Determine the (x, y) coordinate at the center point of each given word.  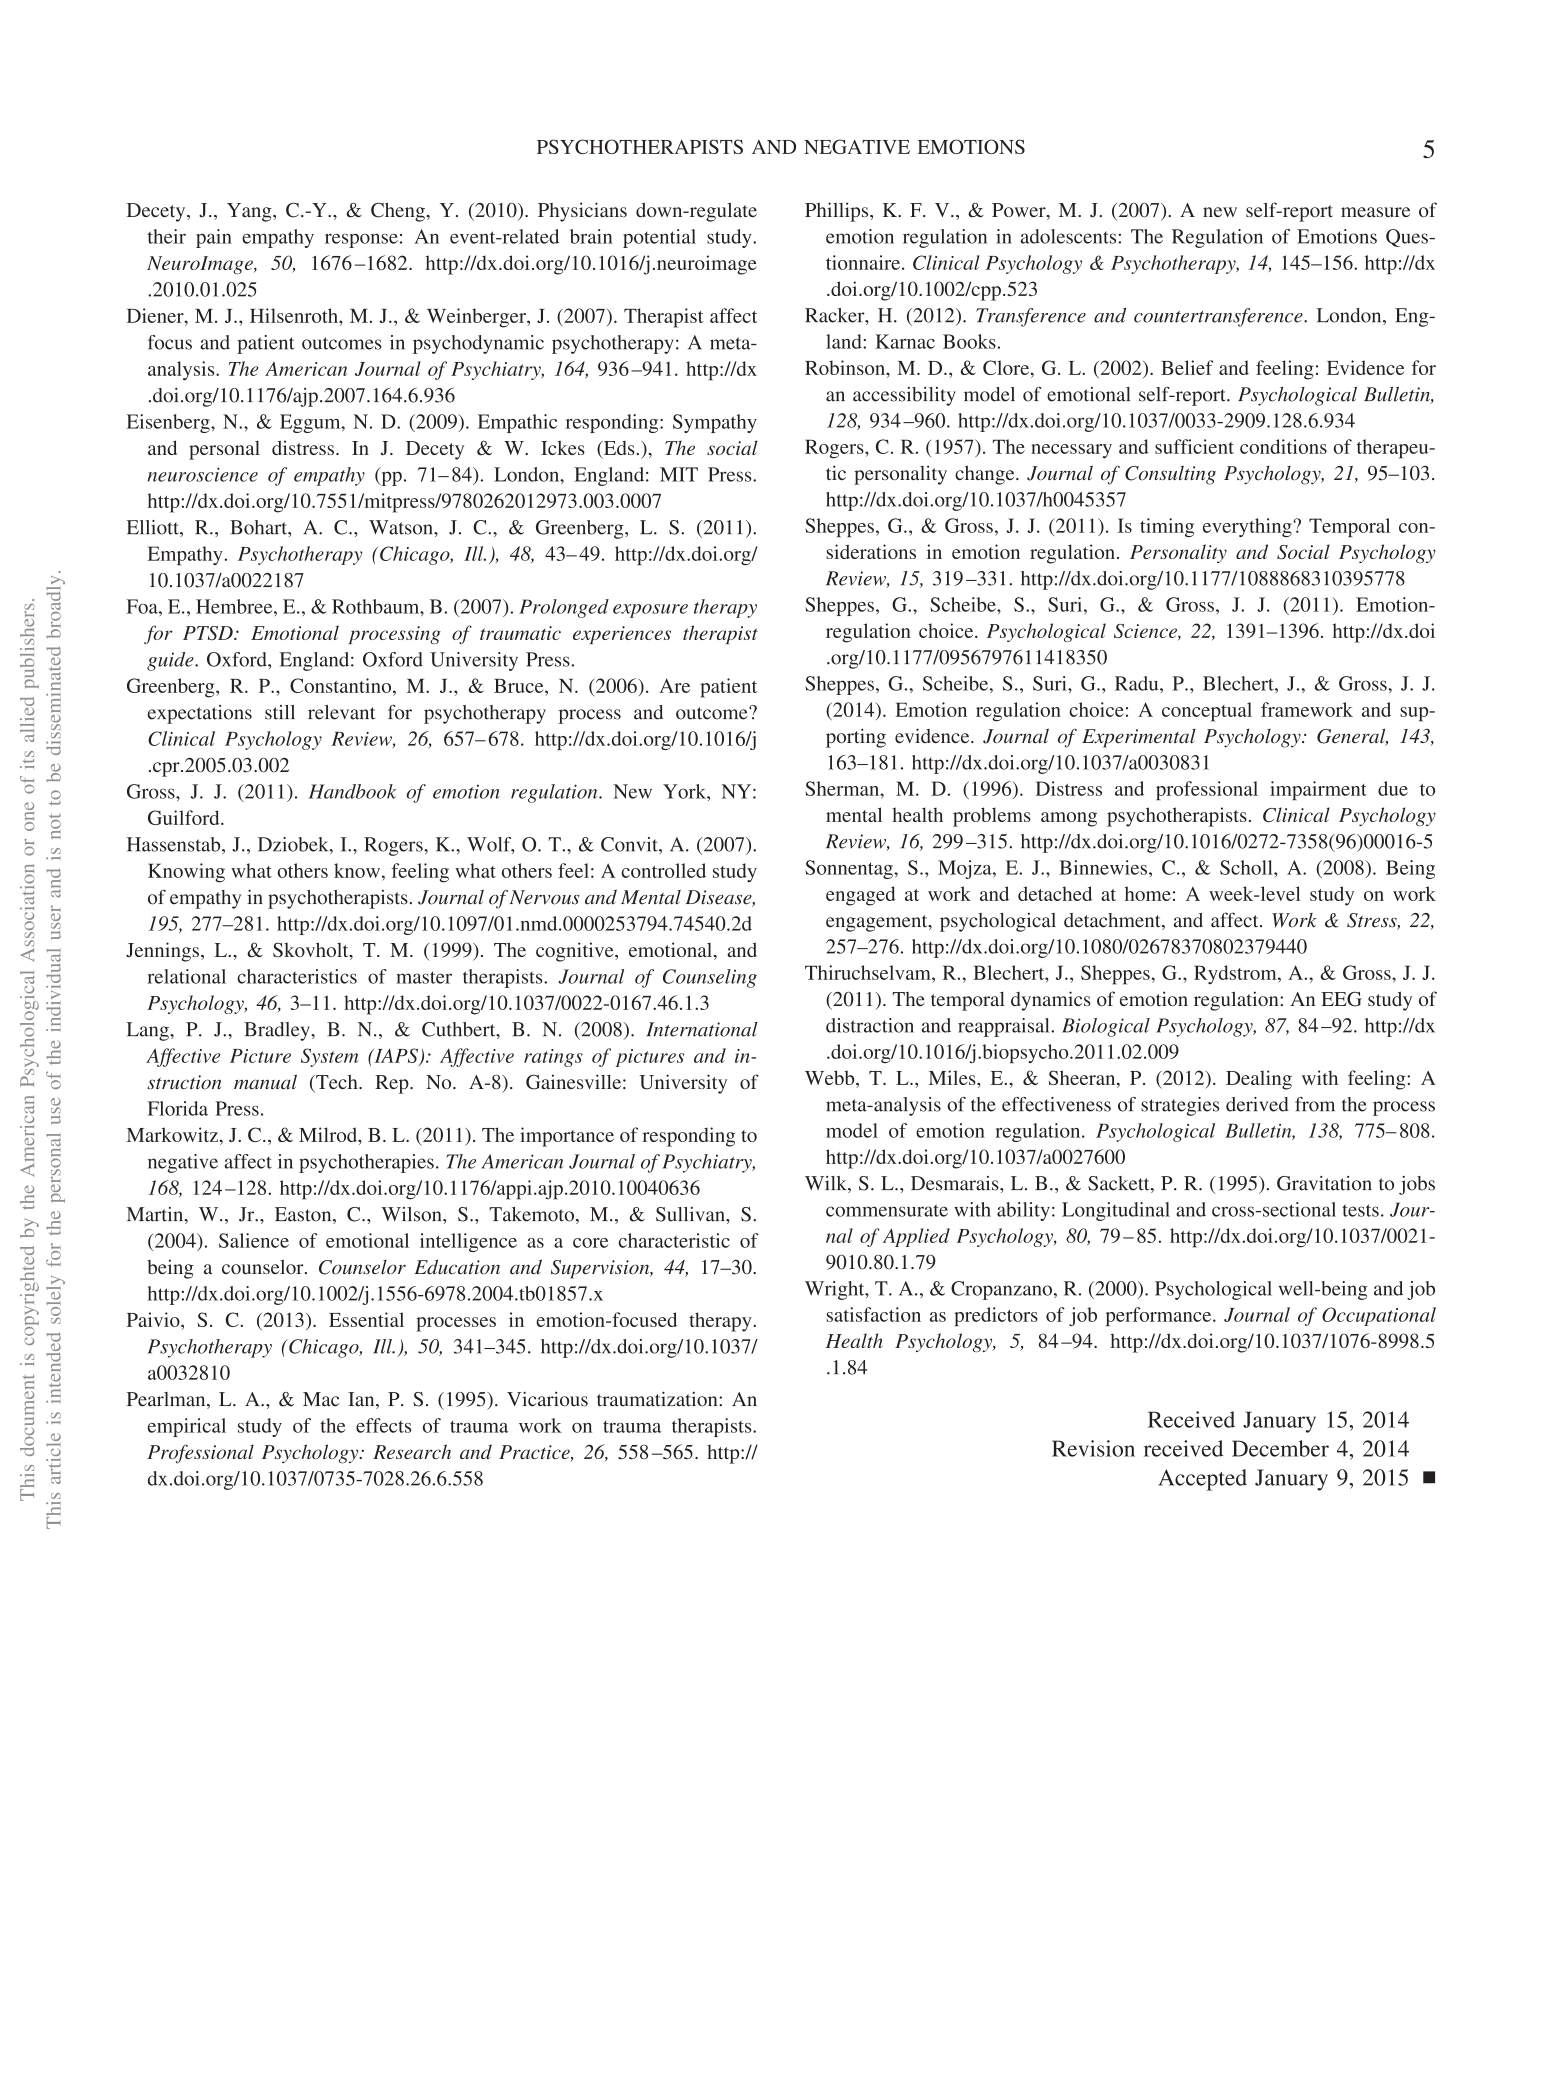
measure (1375, 212)
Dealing (1259, 1080)
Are (674, 685)
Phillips (838, 212)
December (1280, 1448)
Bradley (278, 1031)
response (361, 240)
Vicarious (547, 1399)
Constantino (342, 685)
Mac (321, 1399)
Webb (831, 1079)
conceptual (1207, 712)
